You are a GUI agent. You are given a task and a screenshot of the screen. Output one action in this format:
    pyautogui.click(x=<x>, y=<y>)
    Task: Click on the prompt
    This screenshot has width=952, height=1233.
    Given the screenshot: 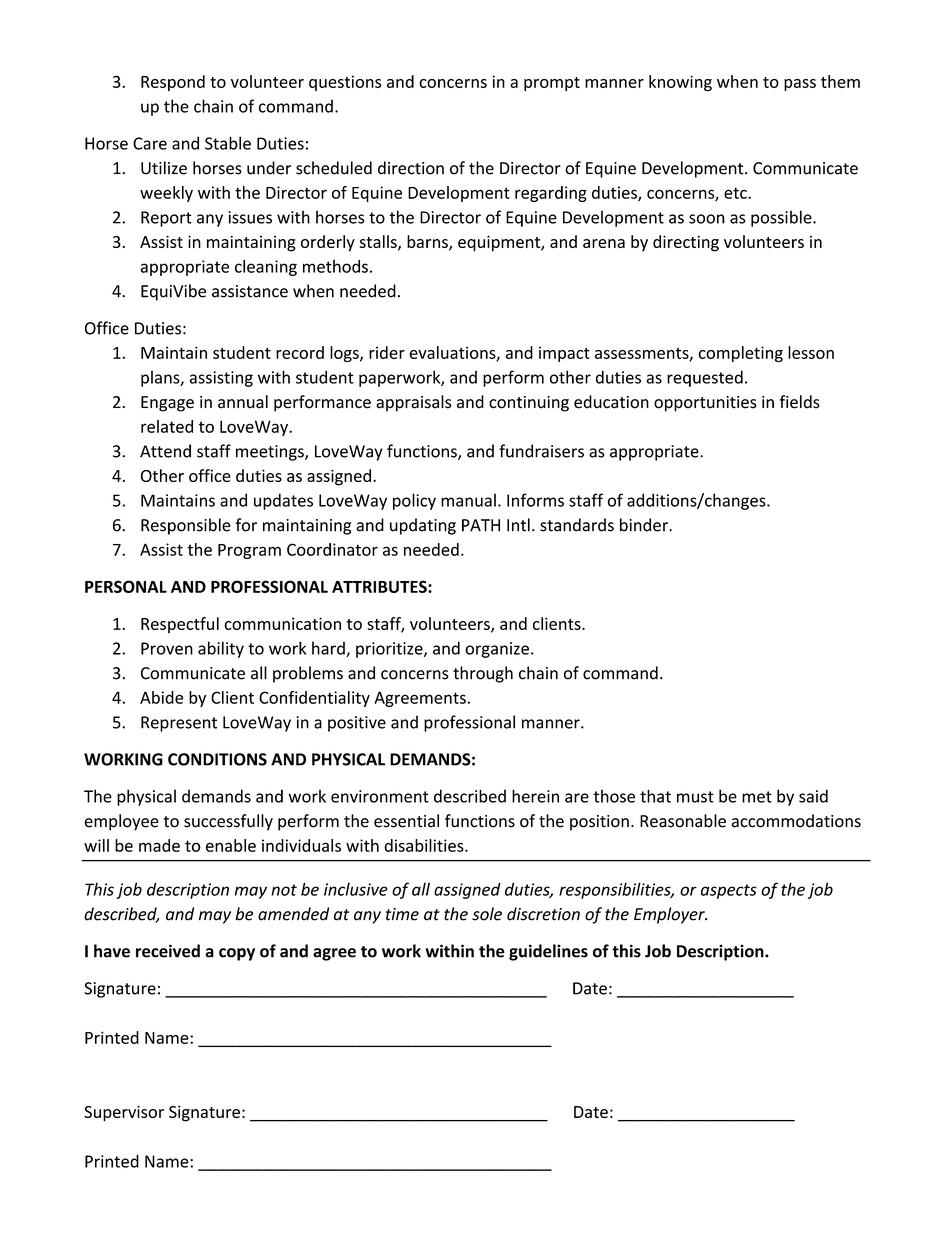 What is the action you would take?
    pyautogui.click(x=552, y=84)
